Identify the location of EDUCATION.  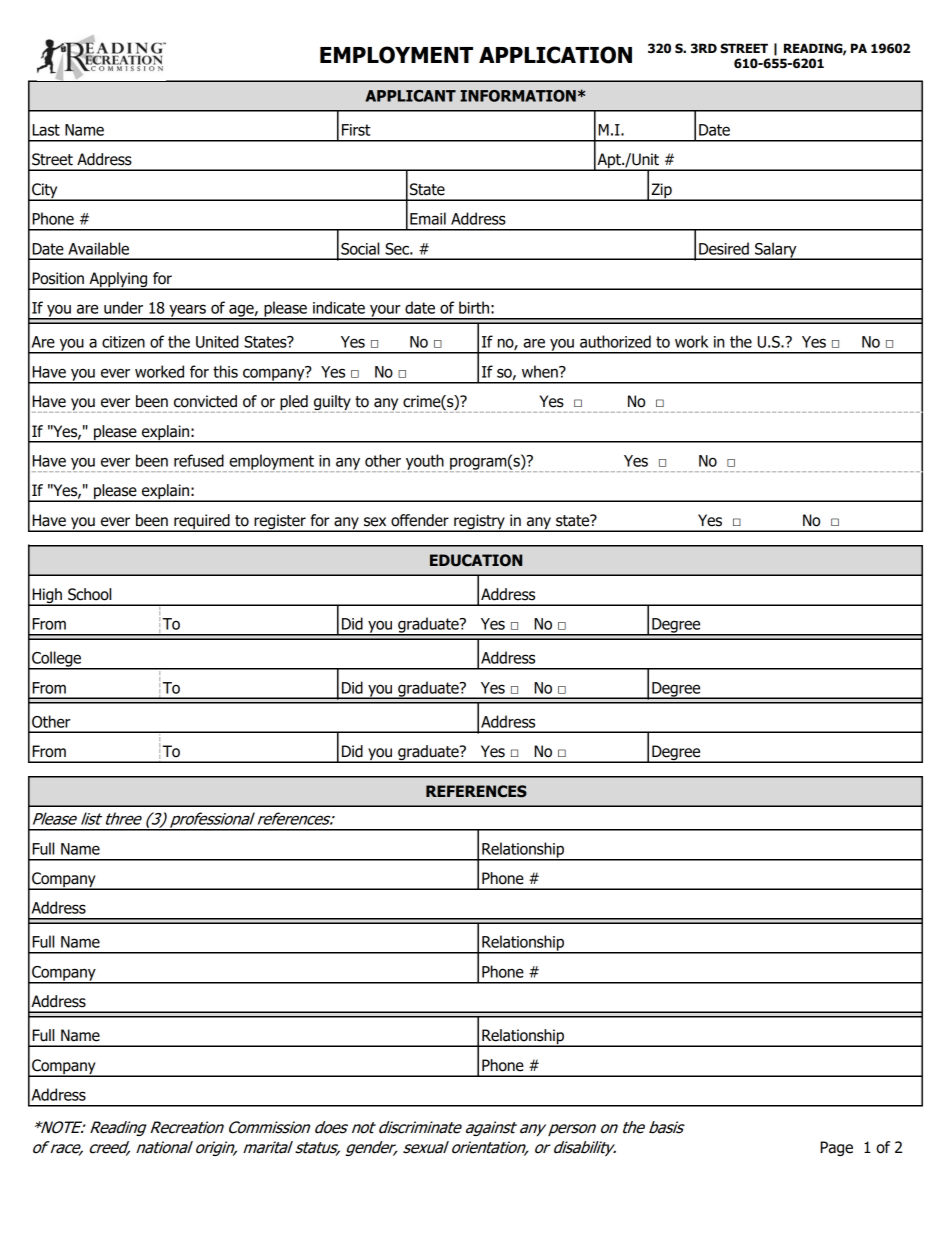
(476, 560).
